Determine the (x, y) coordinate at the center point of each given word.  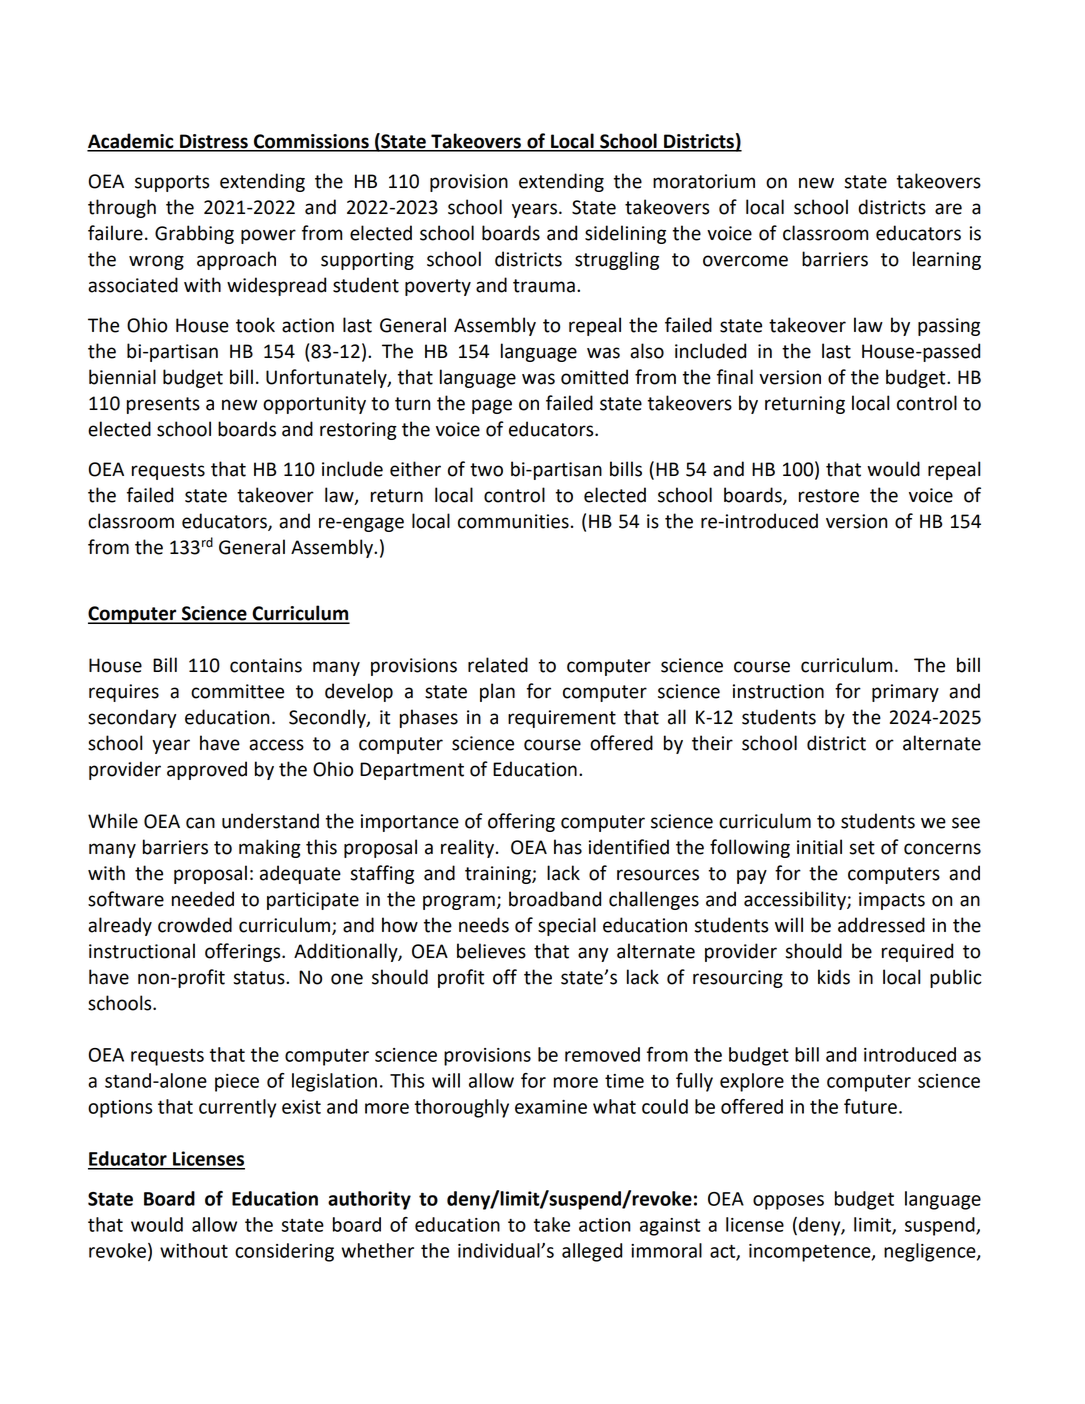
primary (905, 693)
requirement (562, 719)
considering (284, 1252)
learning (947, 260)
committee (237, 691)
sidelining (625, 234)
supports (172, 183)
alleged (592, 1252)
